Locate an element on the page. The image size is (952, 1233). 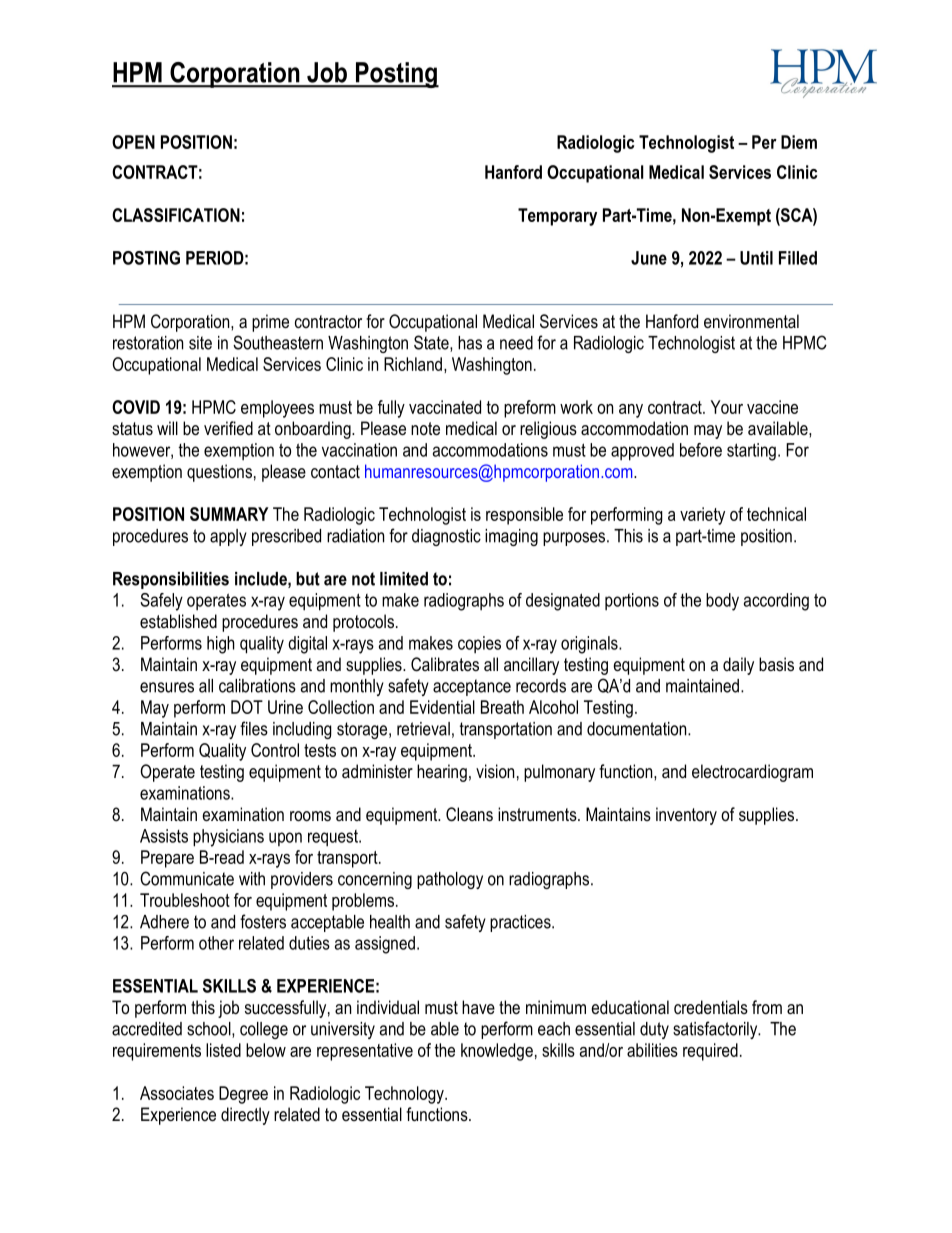
verified is located at coordinates (228, 428).
